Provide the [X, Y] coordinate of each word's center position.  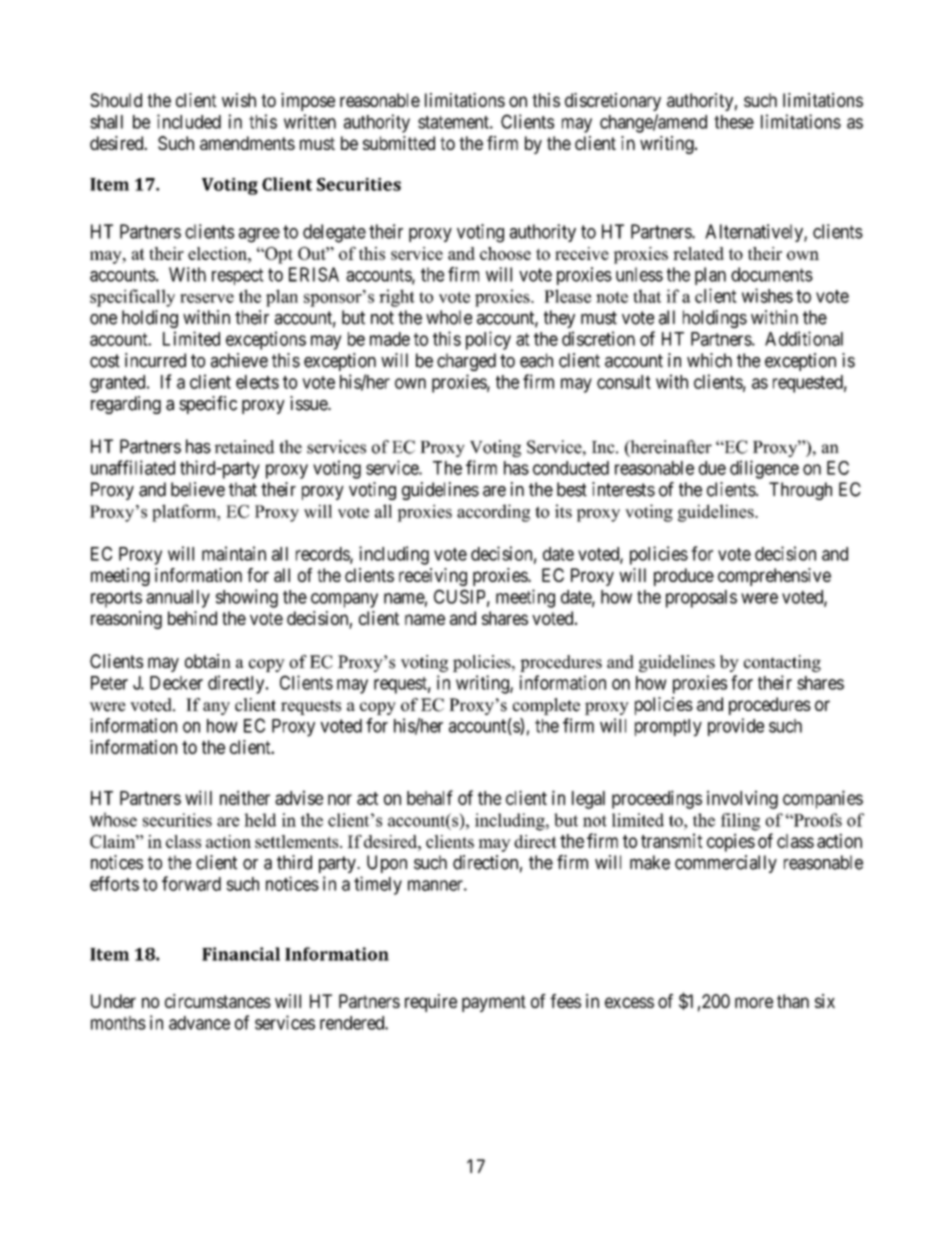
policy [488, 340]
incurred [155, 360]
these [734, 122]
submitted [399, 143]
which [709, 360]
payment [494, 1003]
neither [245, 797]
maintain [234, 553]
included [189, 121]
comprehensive [774, 577]
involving [742, 799]
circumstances [218, 1001]
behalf [430, 797]
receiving [433, 577]
